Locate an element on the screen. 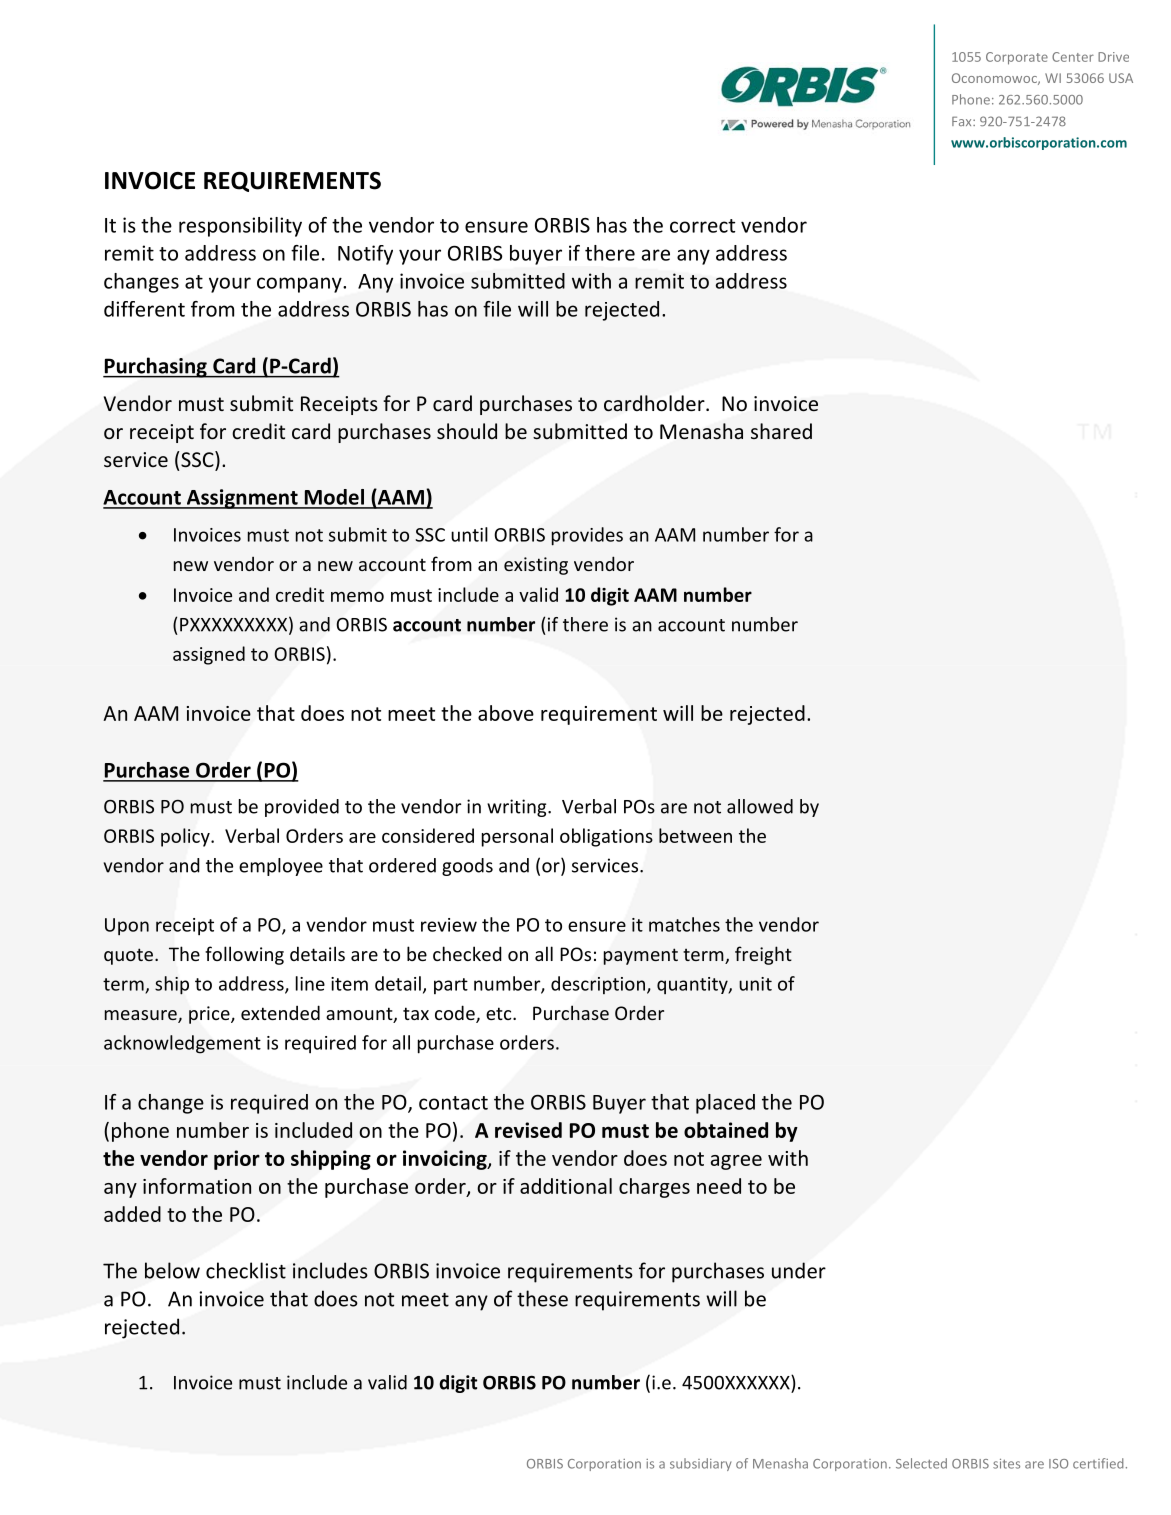  provides is located at coordinates (587, 536).
